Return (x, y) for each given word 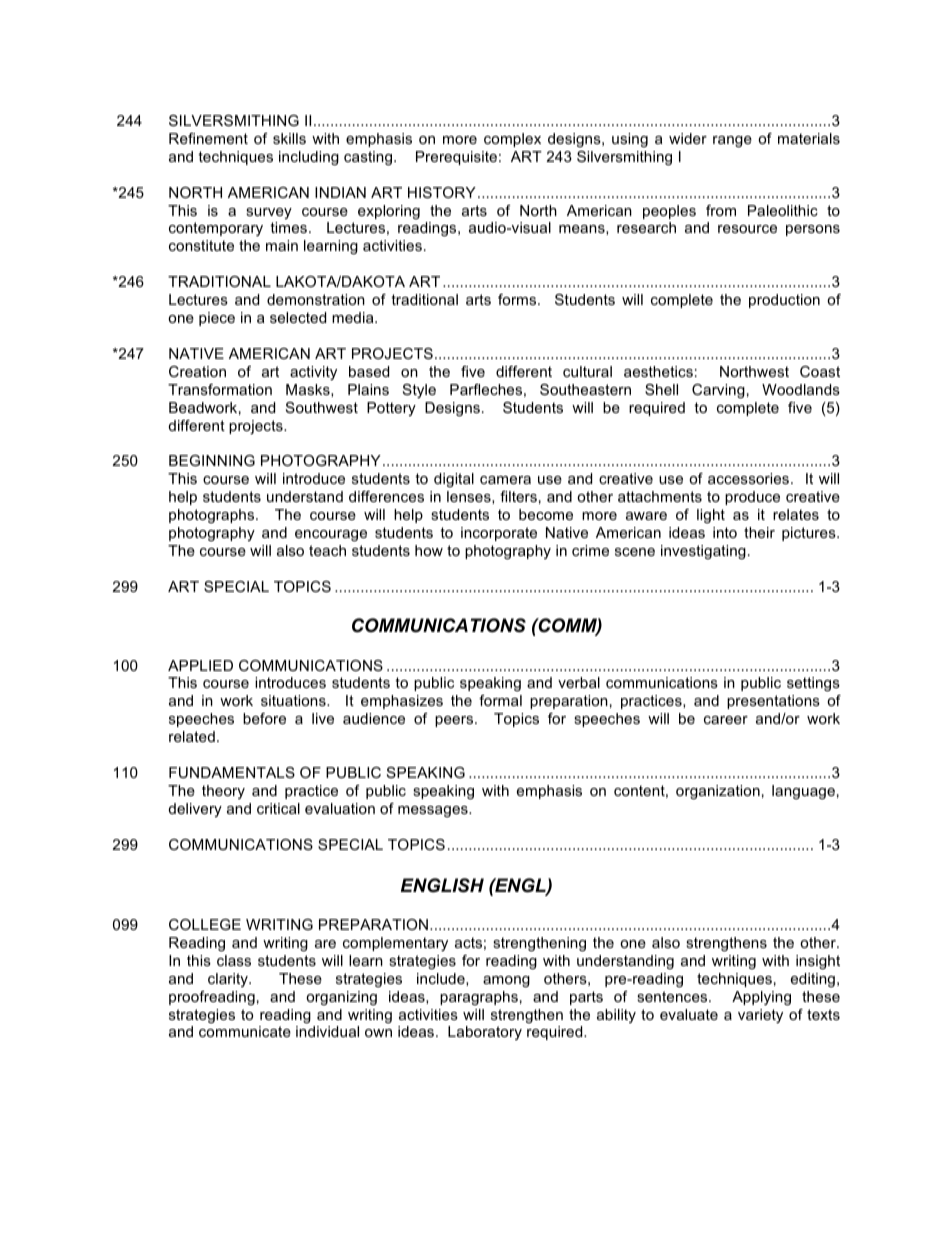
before (264, 718)
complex (512, 140)
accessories (748, 478)
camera (505, 480)
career (726, 720)
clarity (229, 980)
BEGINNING (212, 460)
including (309, 158)
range (732, 141)
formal (500, 700)
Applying (761, 998)
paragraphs (479, 998)
